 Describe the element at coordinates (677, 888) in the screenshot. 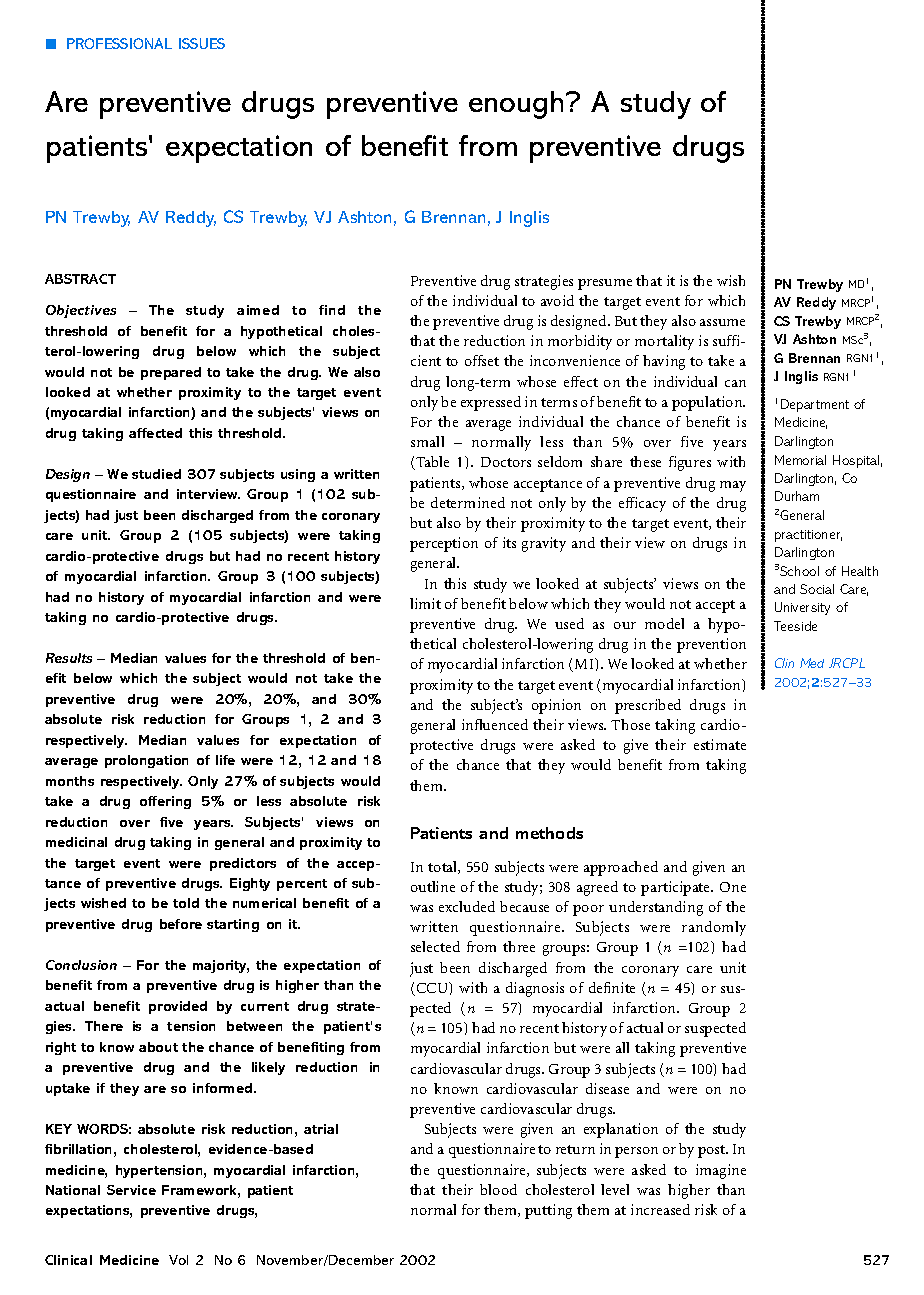

I see `participate` at that location.
